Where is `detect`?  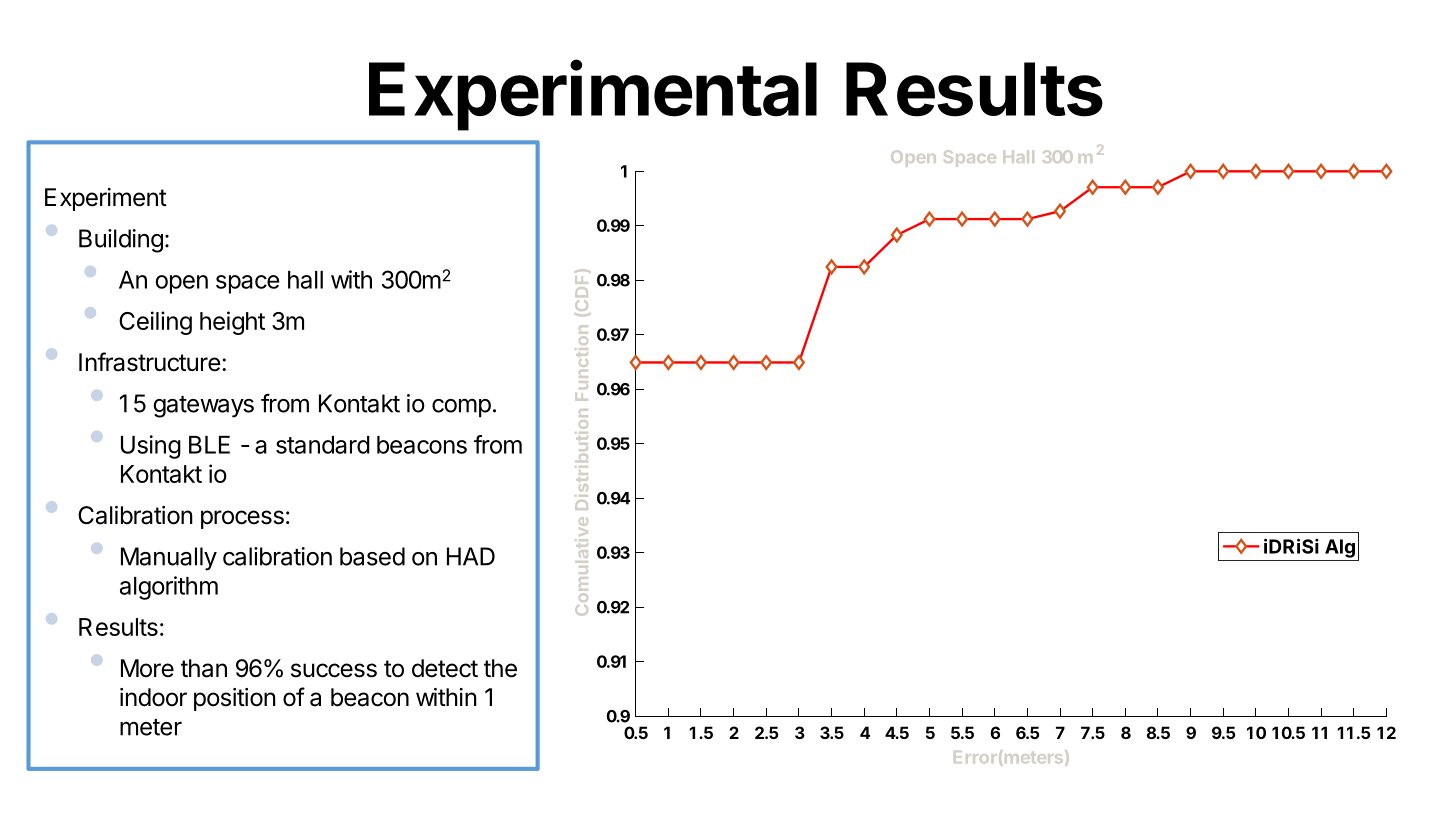 detect is located at coordinates (445, 668).
